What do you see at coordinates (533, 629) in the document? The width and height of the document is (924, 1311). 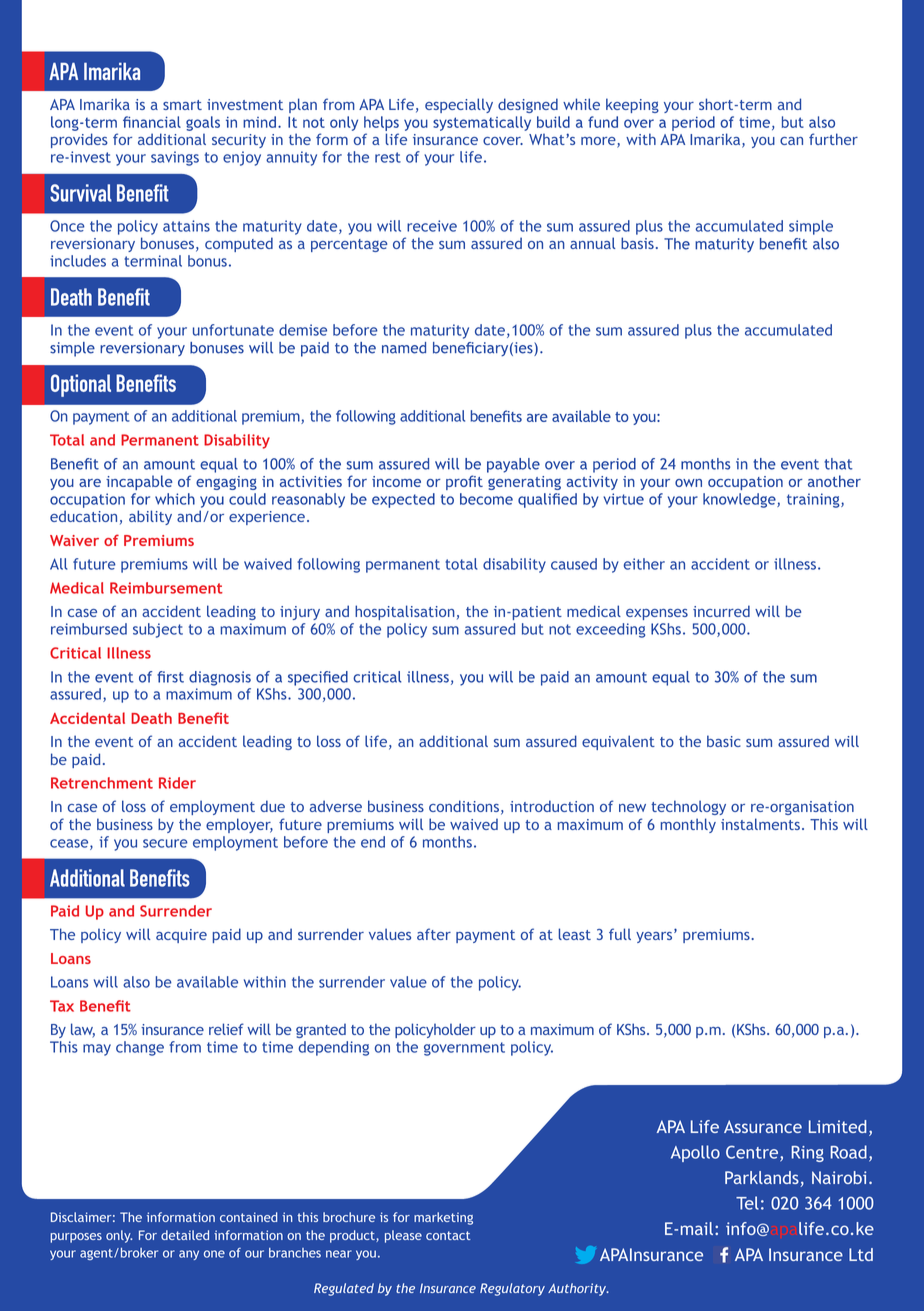 I see `but` at bounding box center [533, 629].
